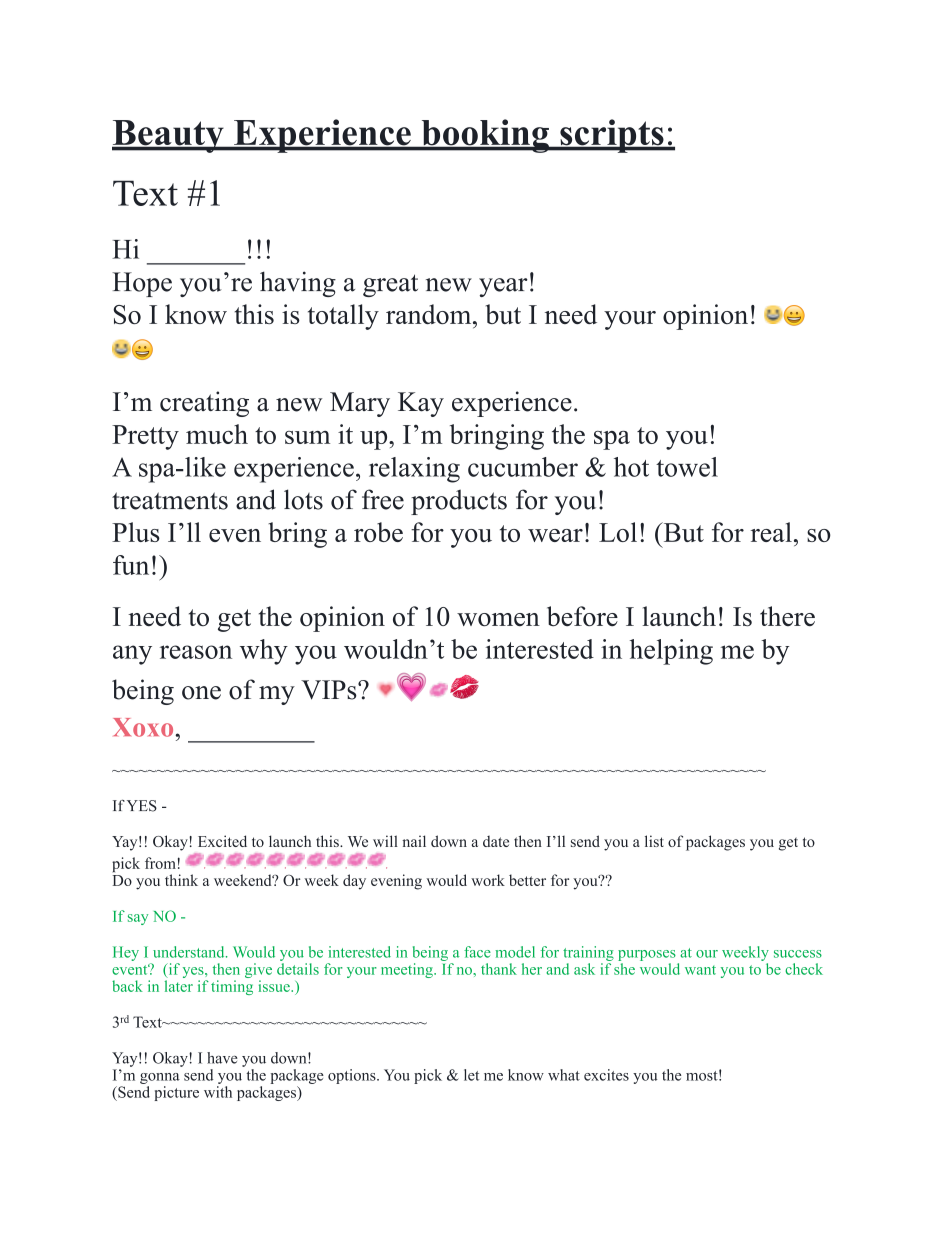 Image resolution: width=952 pixels, height=1233 pixels. Describe the element at coordinates (144, 727) in the document. I see `Xoxo` at that location.
